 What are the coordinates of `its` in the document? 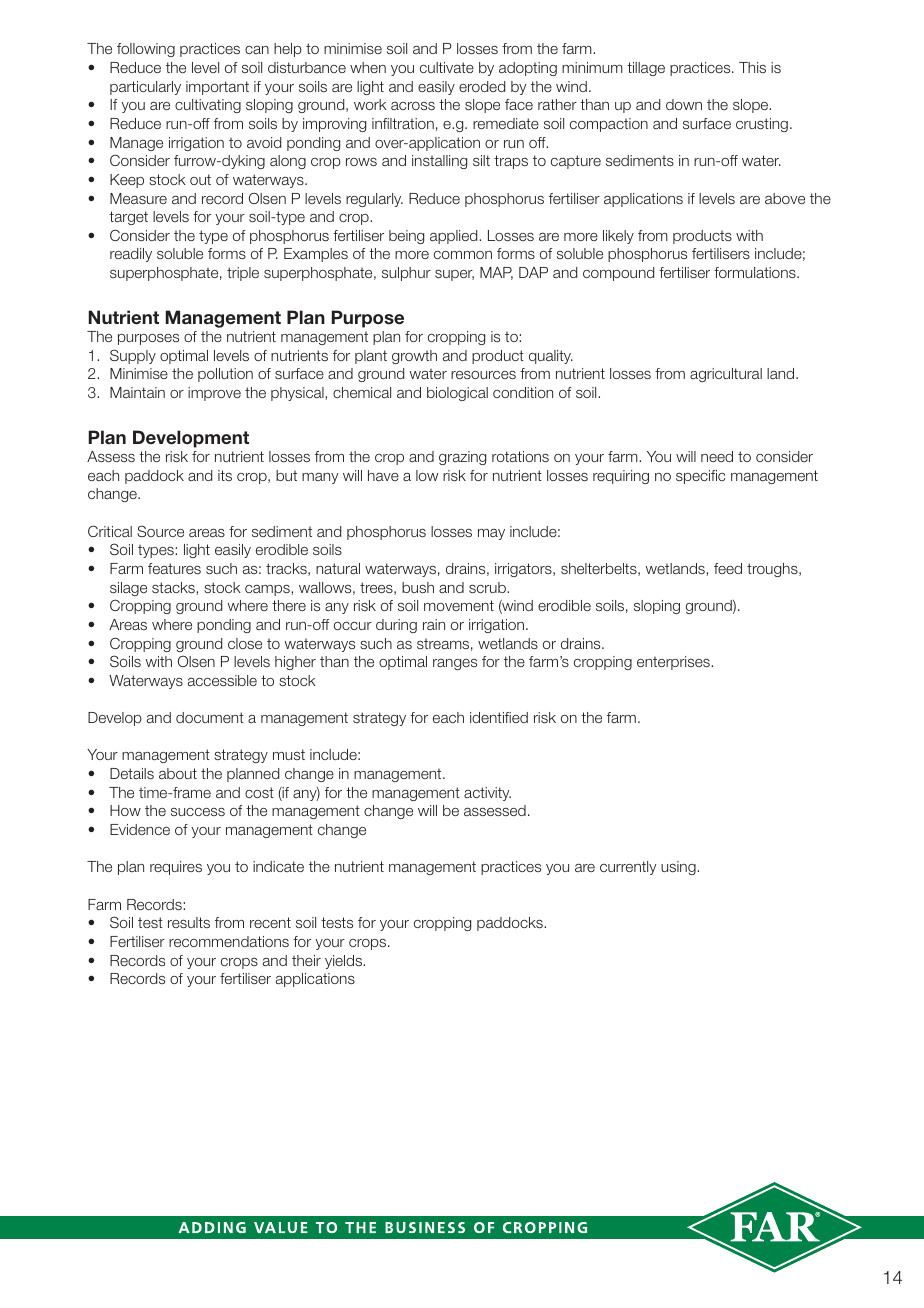 It's located at (225, 475).
